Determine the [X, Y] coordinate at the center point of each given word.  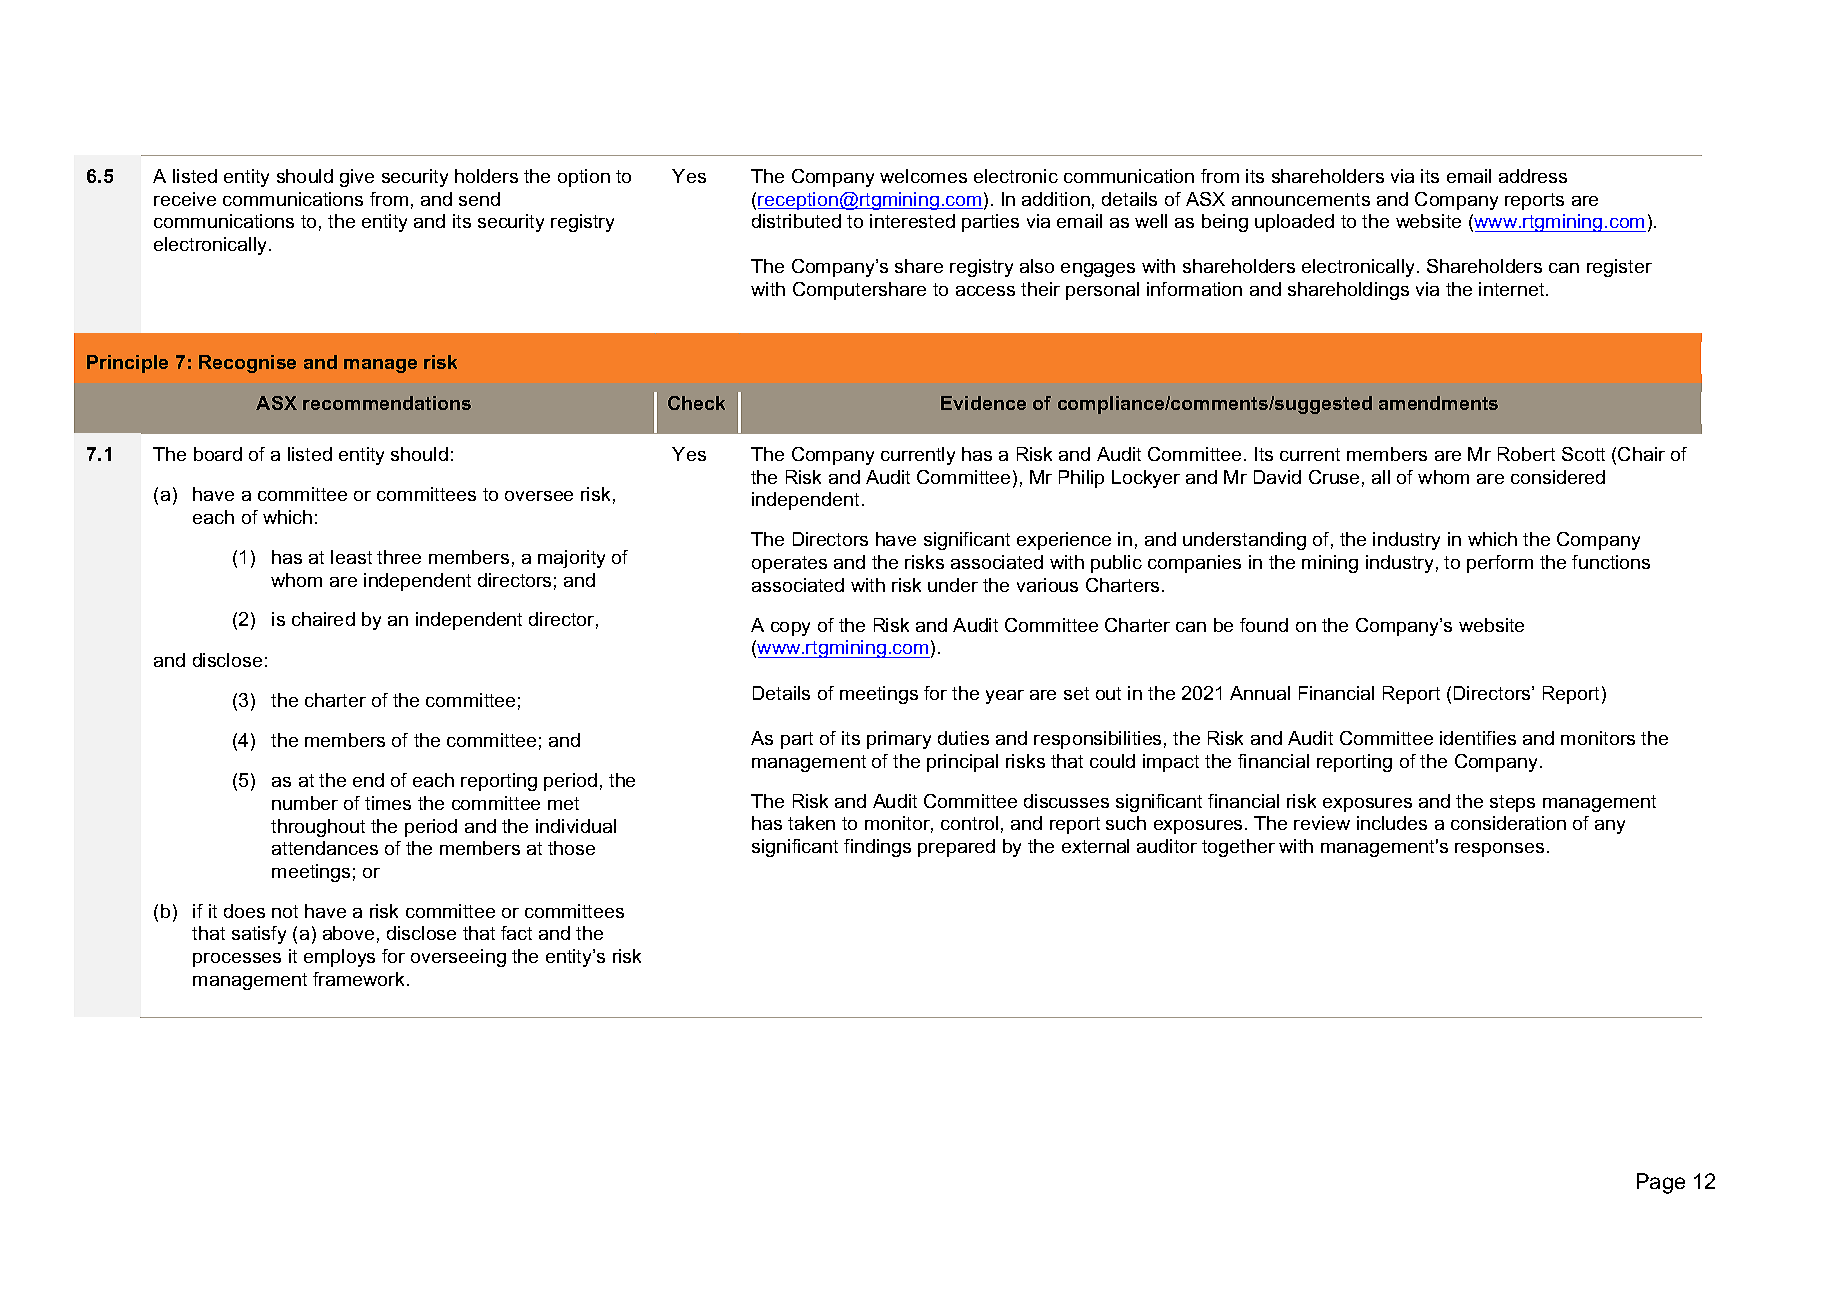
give [357, 178]
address [1533, 176]
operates [789, 564]
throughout [318, 828]
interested [912, 221]
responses [1499, 850]
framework [360, 979]
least [351, 557]
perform [1500, 564]
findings [877, 848]
